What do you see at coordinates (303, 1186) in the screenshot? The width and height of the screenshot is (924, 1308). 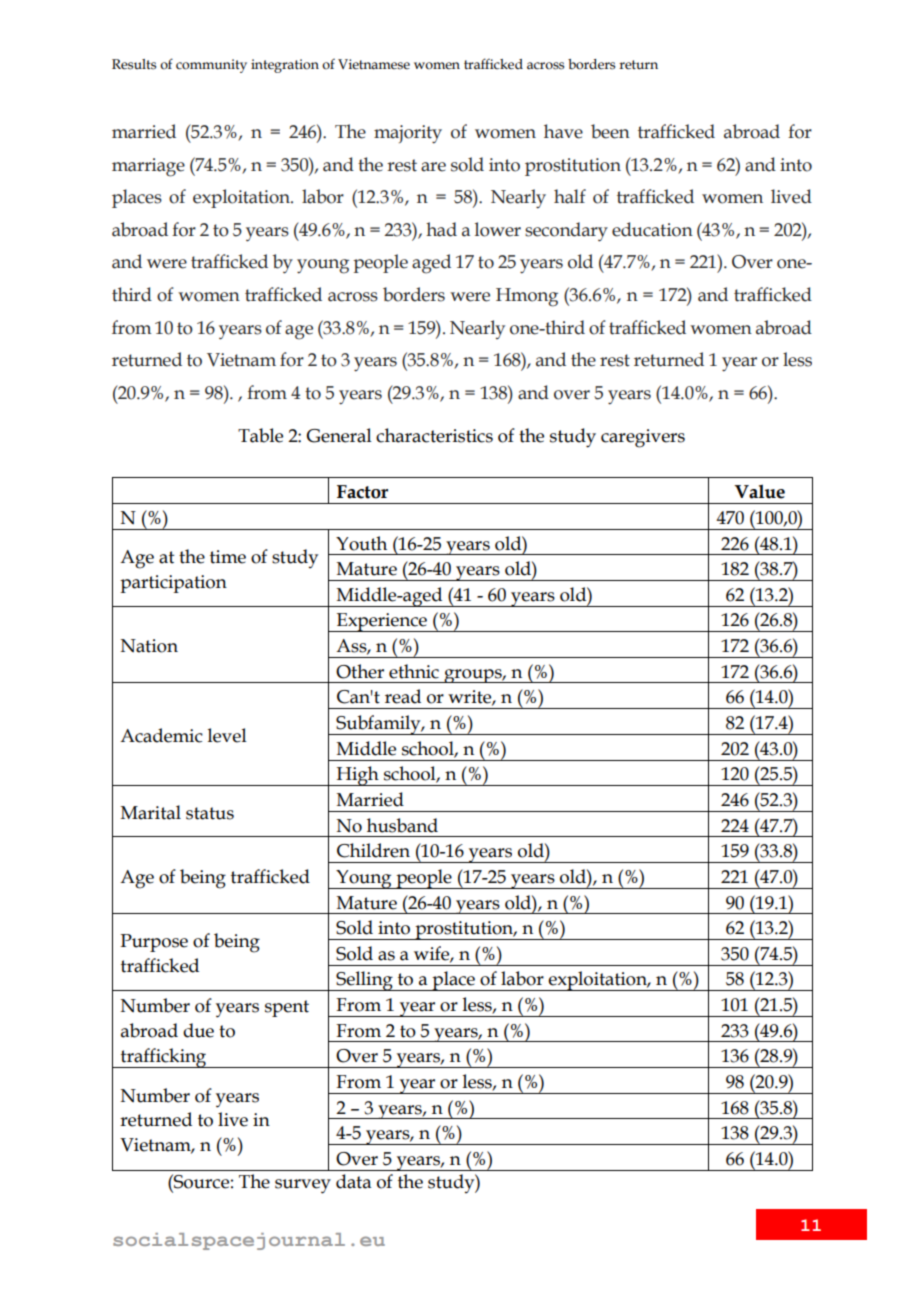 I see `survey` at bounding box center [303, 1186].
